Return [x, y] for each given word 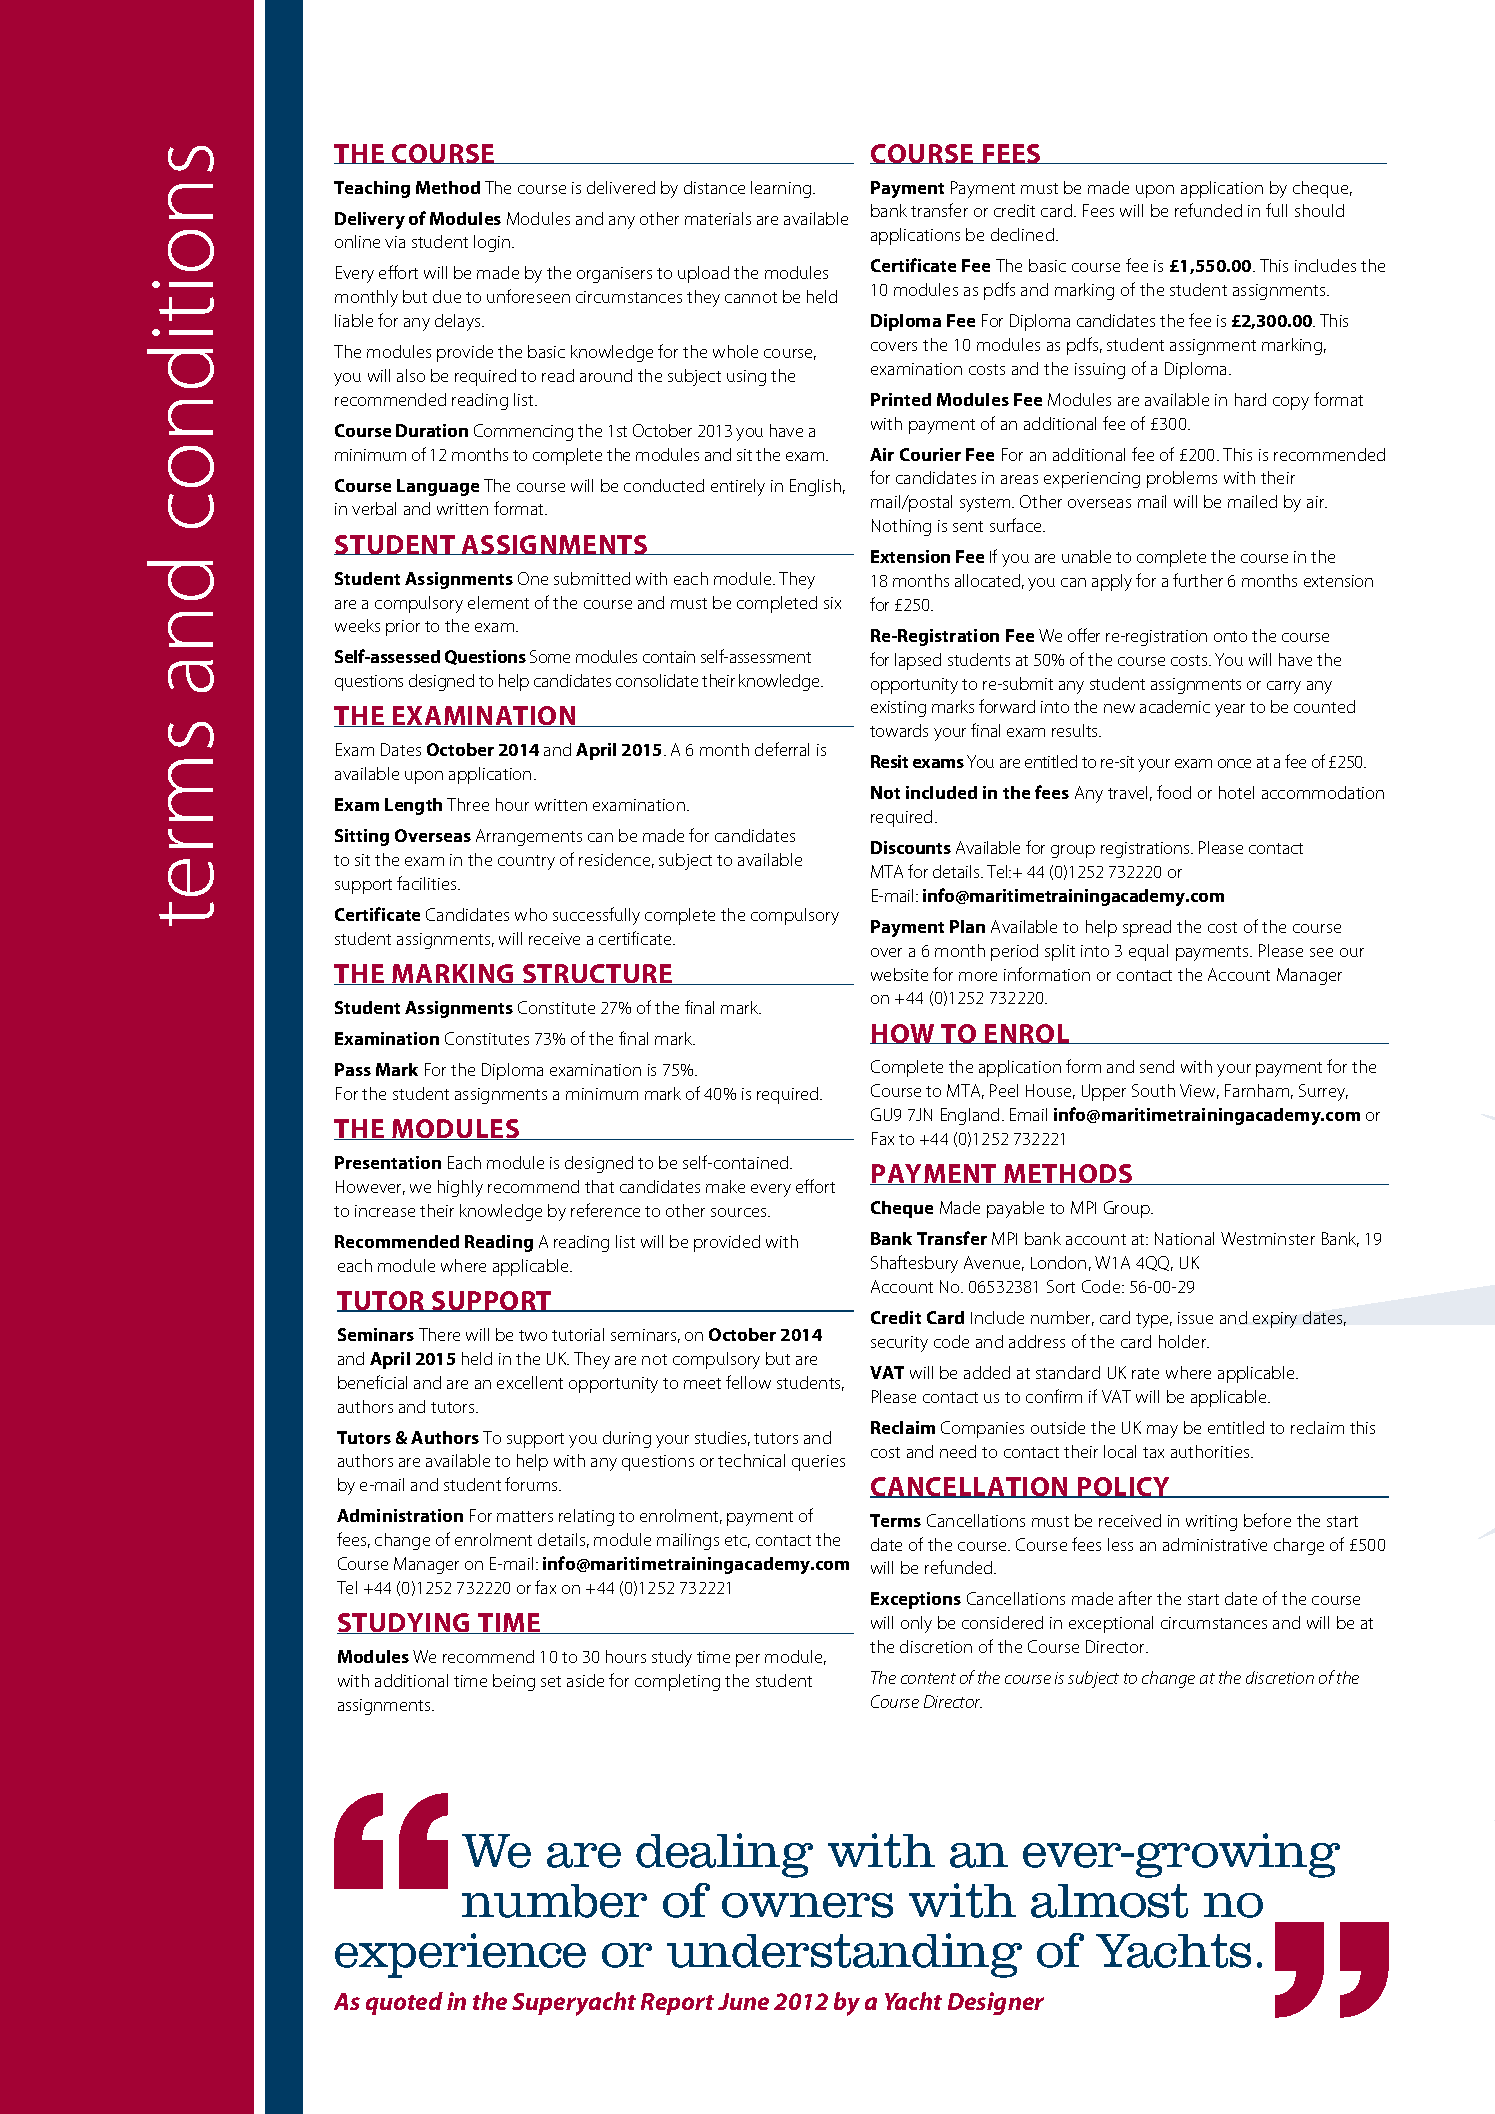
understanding [844, 1955]
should [1319, 210]
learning [781, 189]
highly [460, 1188]
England [970, 1116]
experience [460, 1955]
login [493, 243]
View [1199, 1091]
